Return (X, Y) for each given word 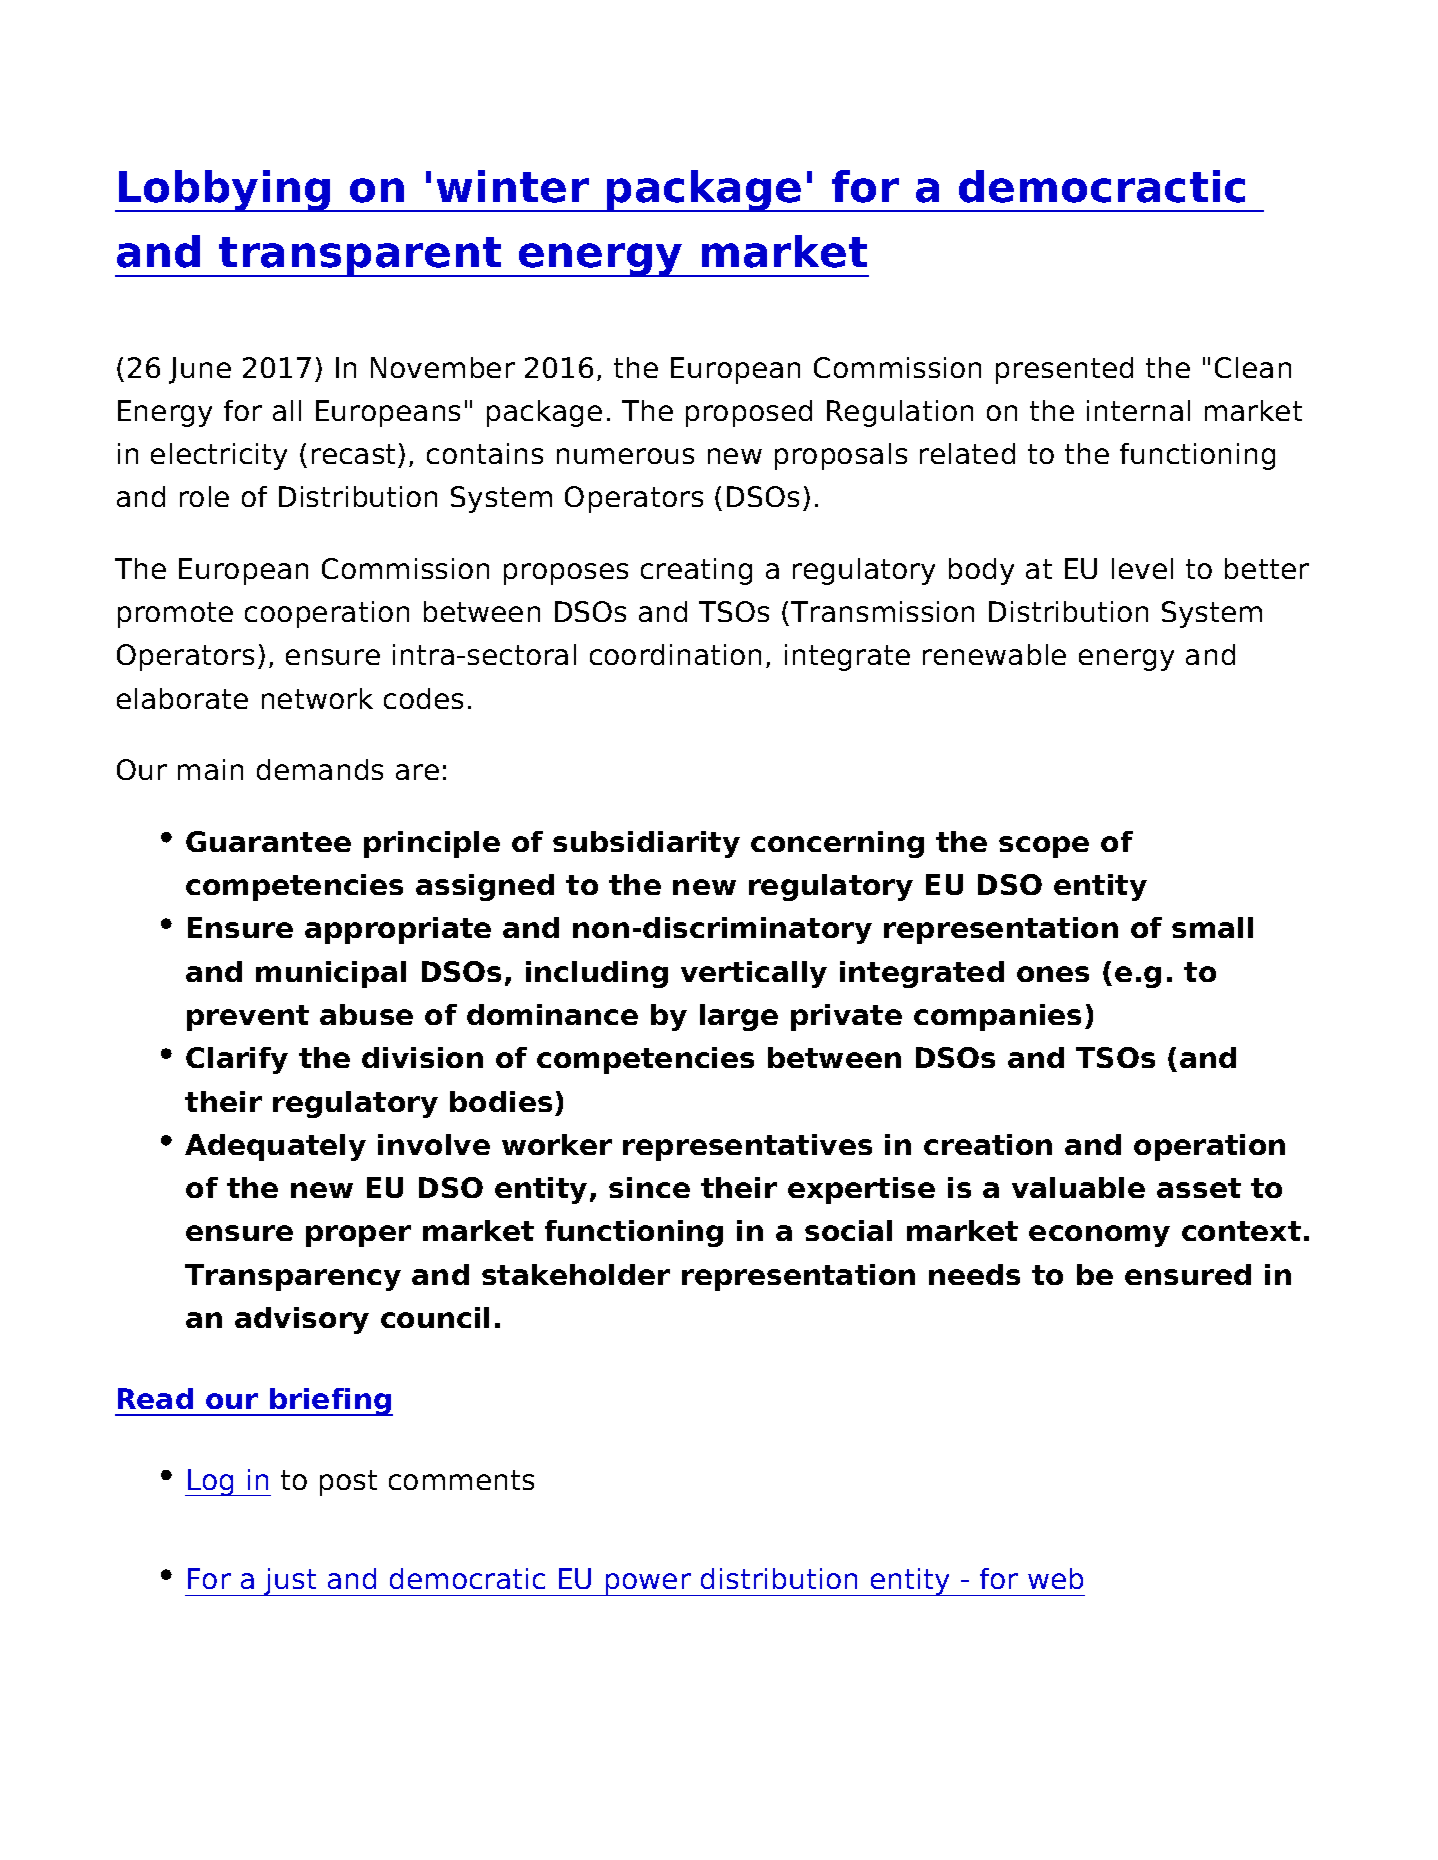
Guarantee (268, 841)
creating (696, 571)
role (204, 496)
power (648, 1584)
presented (1064, 370)
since (649, 1187)
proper (358, 1236)
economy (1099, 1236)
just (291, 1582)
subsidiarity (646, 844)
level (1142, 568)
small (1212, 927)
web (1055, 1578)
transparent (360, 257)
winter (513, 186)
